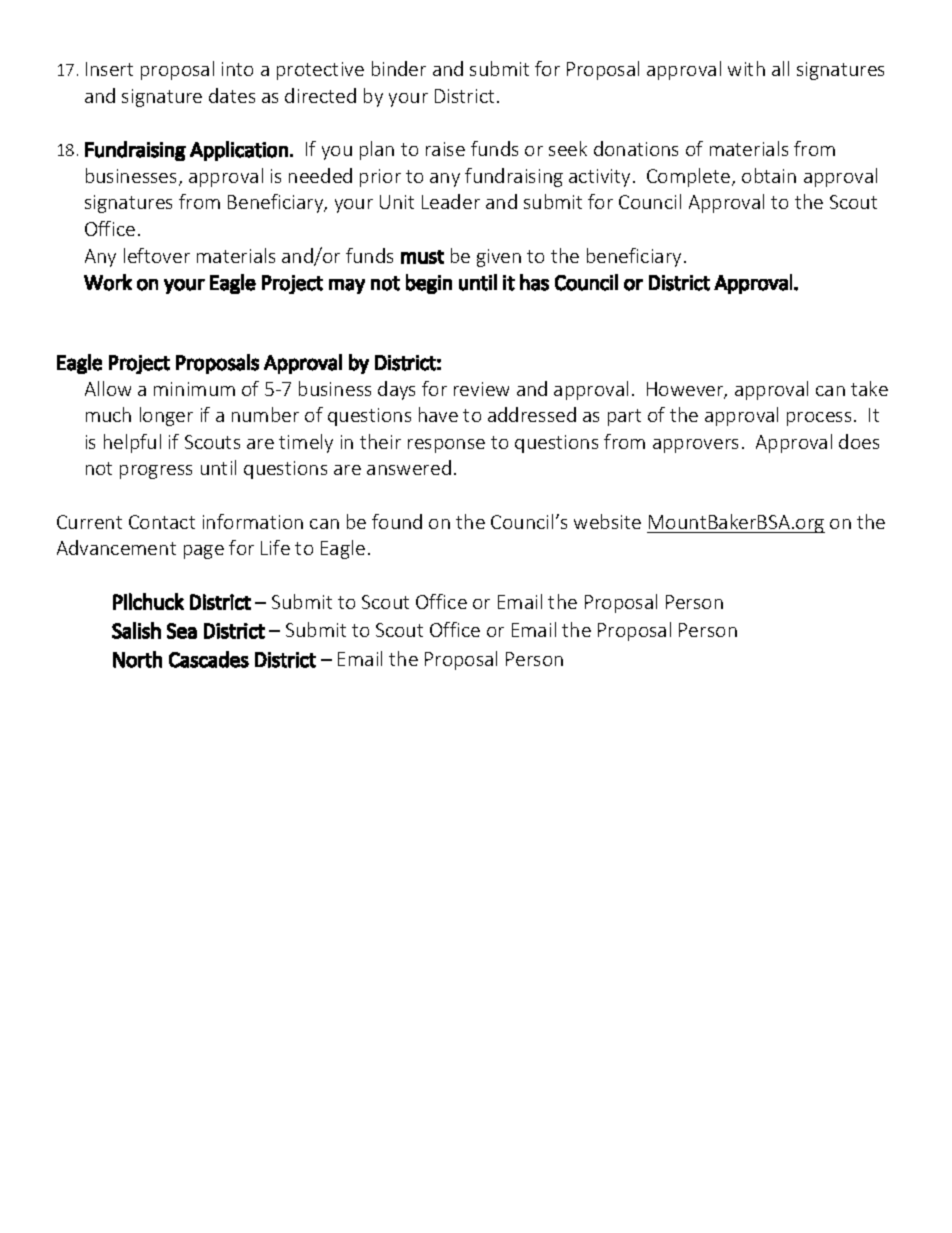 Image resolution: width=952 pixels, height=1233 pixels. I want to click on dates, so click(232, 95).
